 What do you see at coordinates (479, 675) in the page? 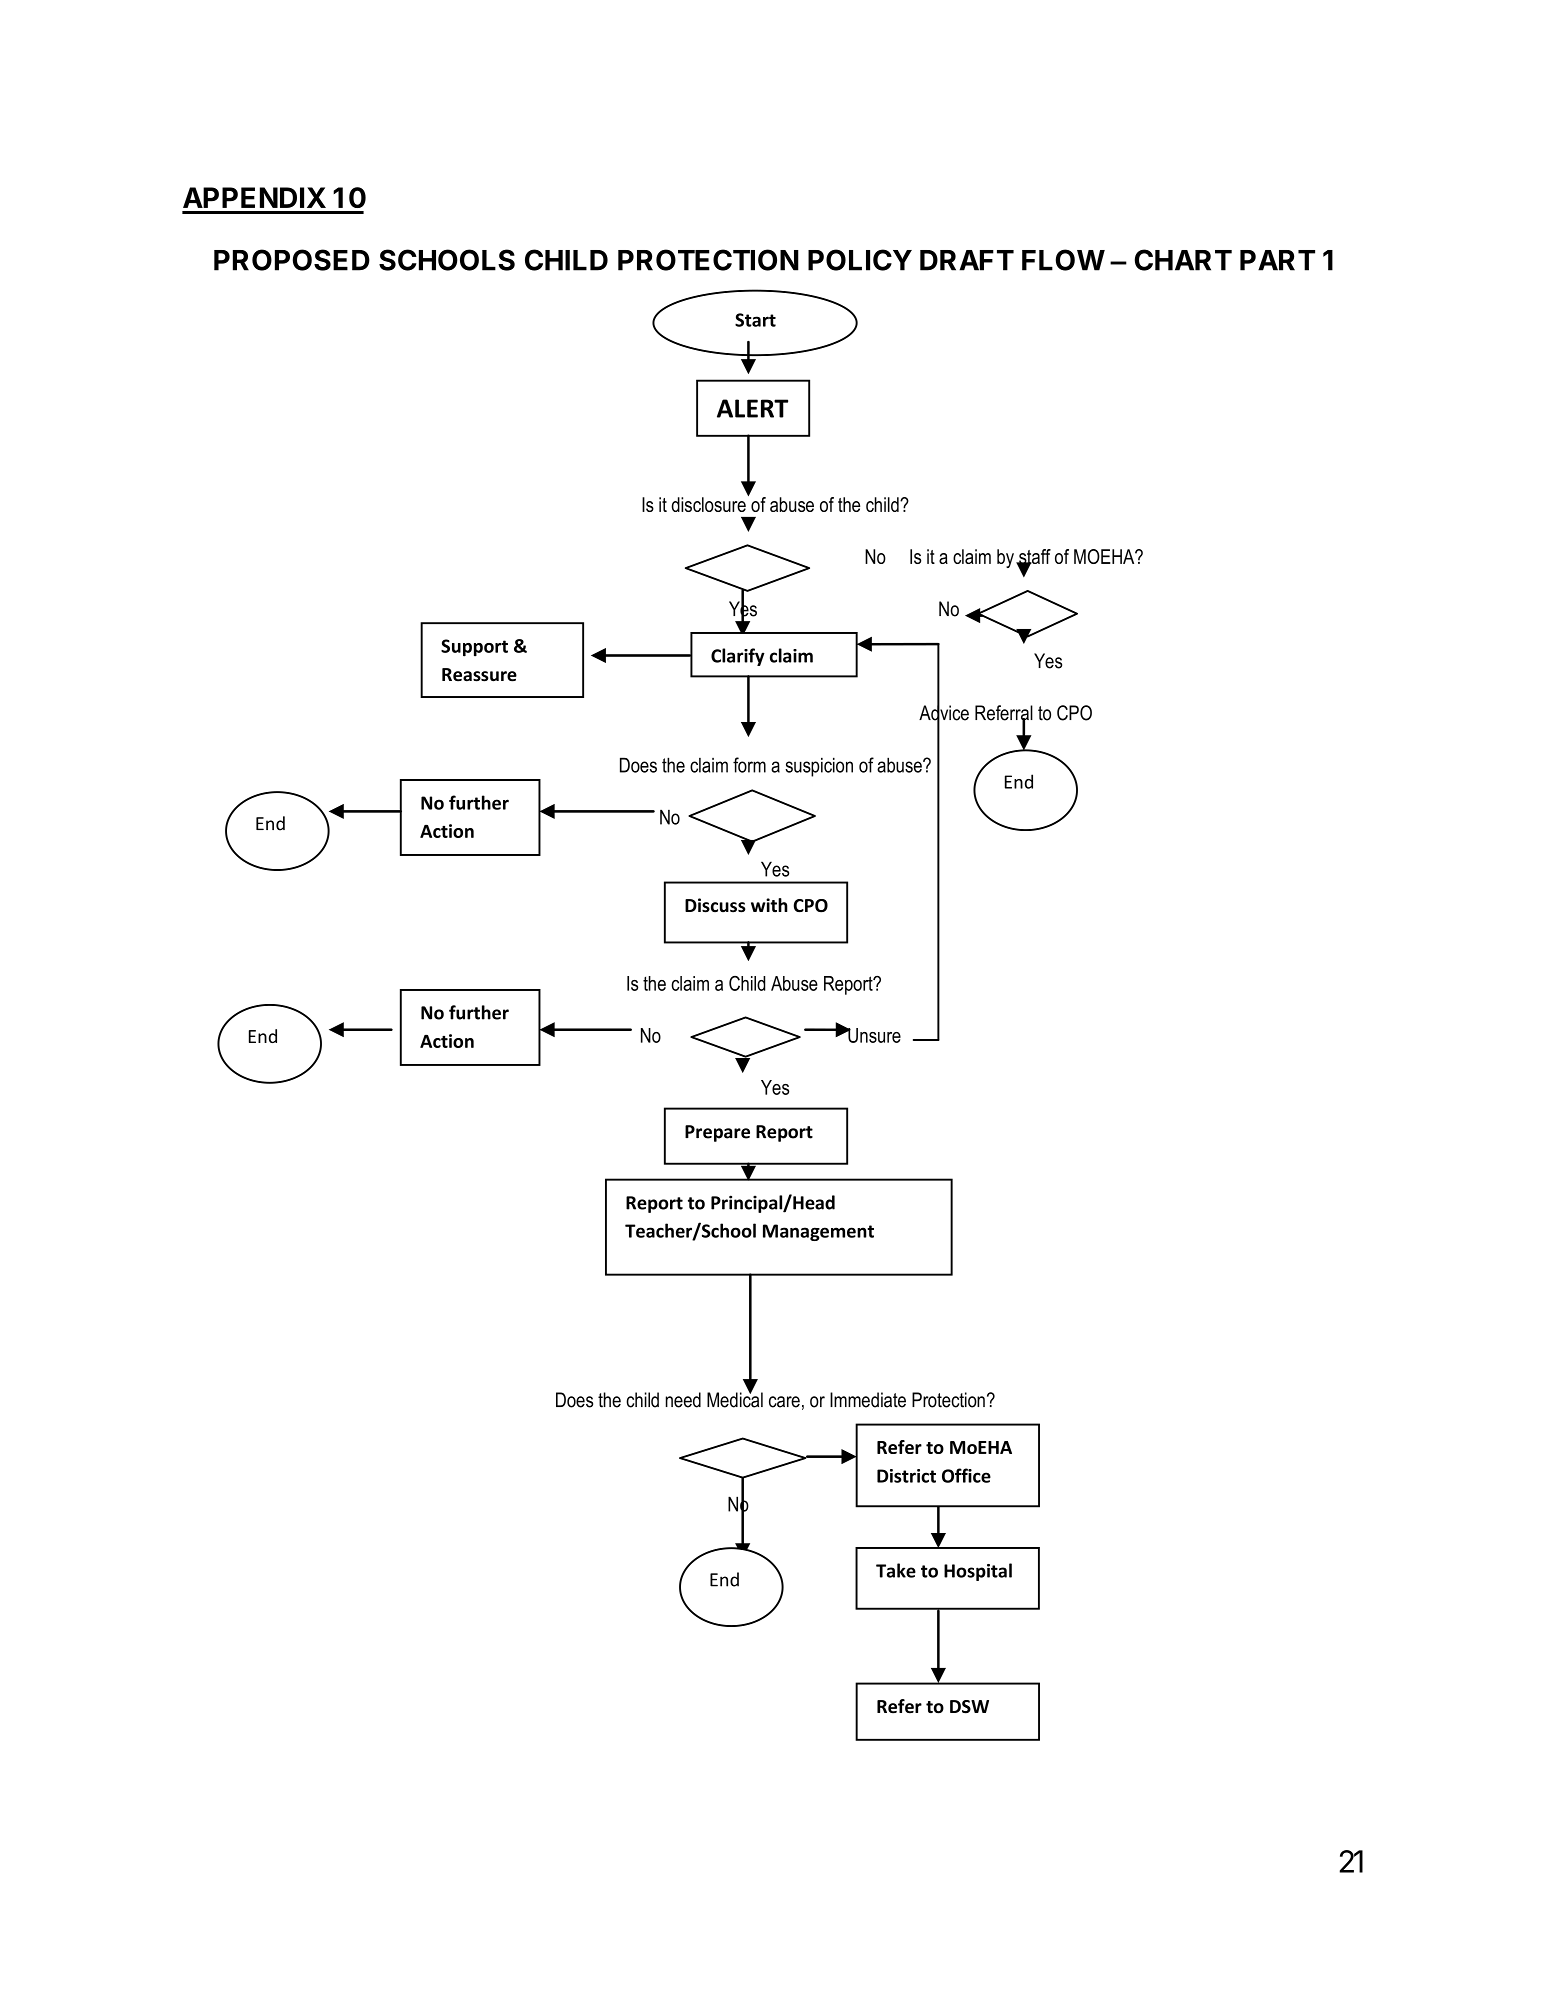
I see `Reassure` at bounding box center [479, 675].
